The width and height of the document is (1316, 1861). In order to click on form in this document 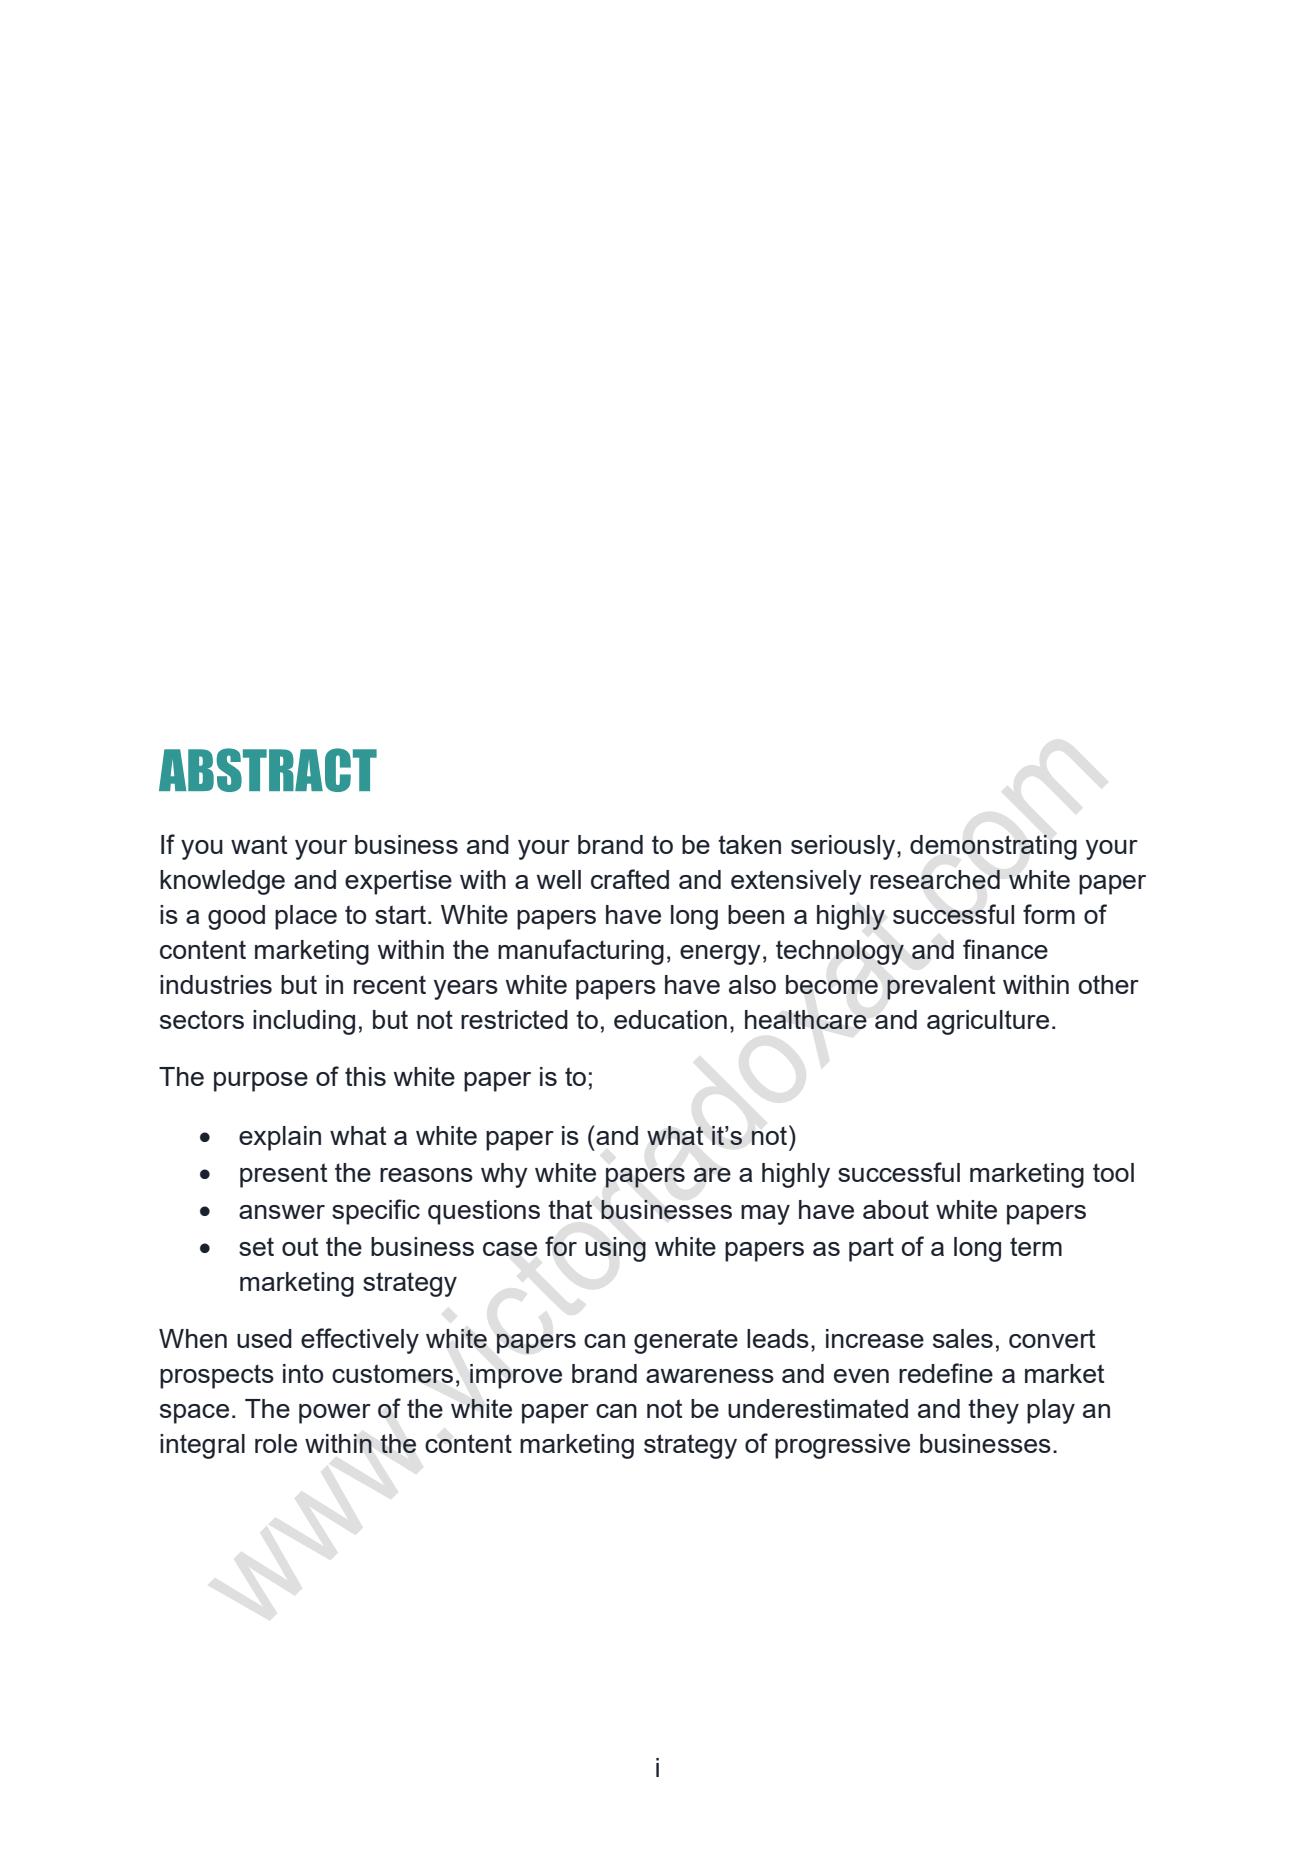, I will do `click(1049, 914)`.
